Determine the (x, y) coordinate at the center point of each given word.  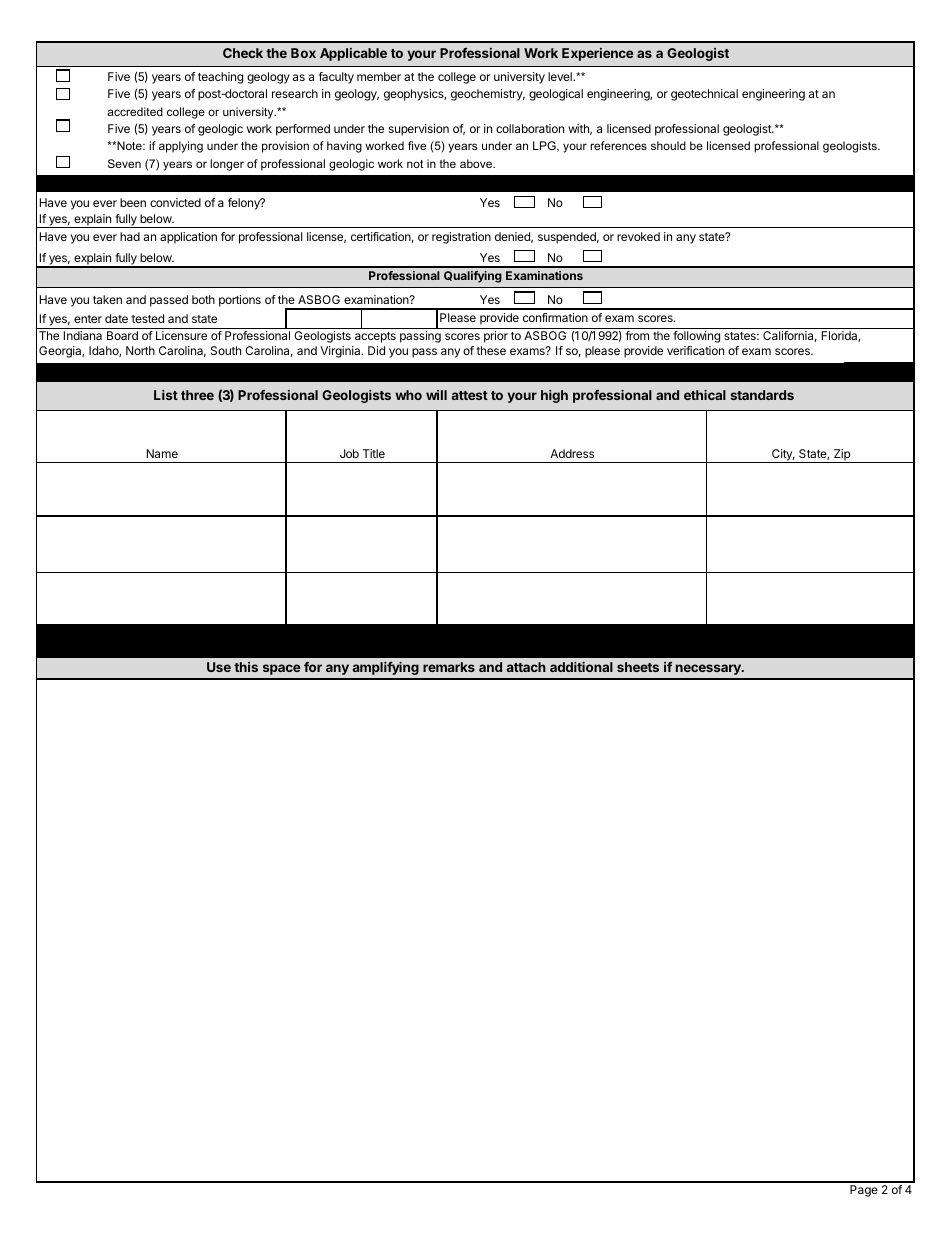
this (246, 667)
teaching (220, 78)
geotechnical (704, 95)
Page (864, 1191)
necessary (709, 669)
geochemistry (488, 95)
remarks (449, 667)
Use (219, 667)
